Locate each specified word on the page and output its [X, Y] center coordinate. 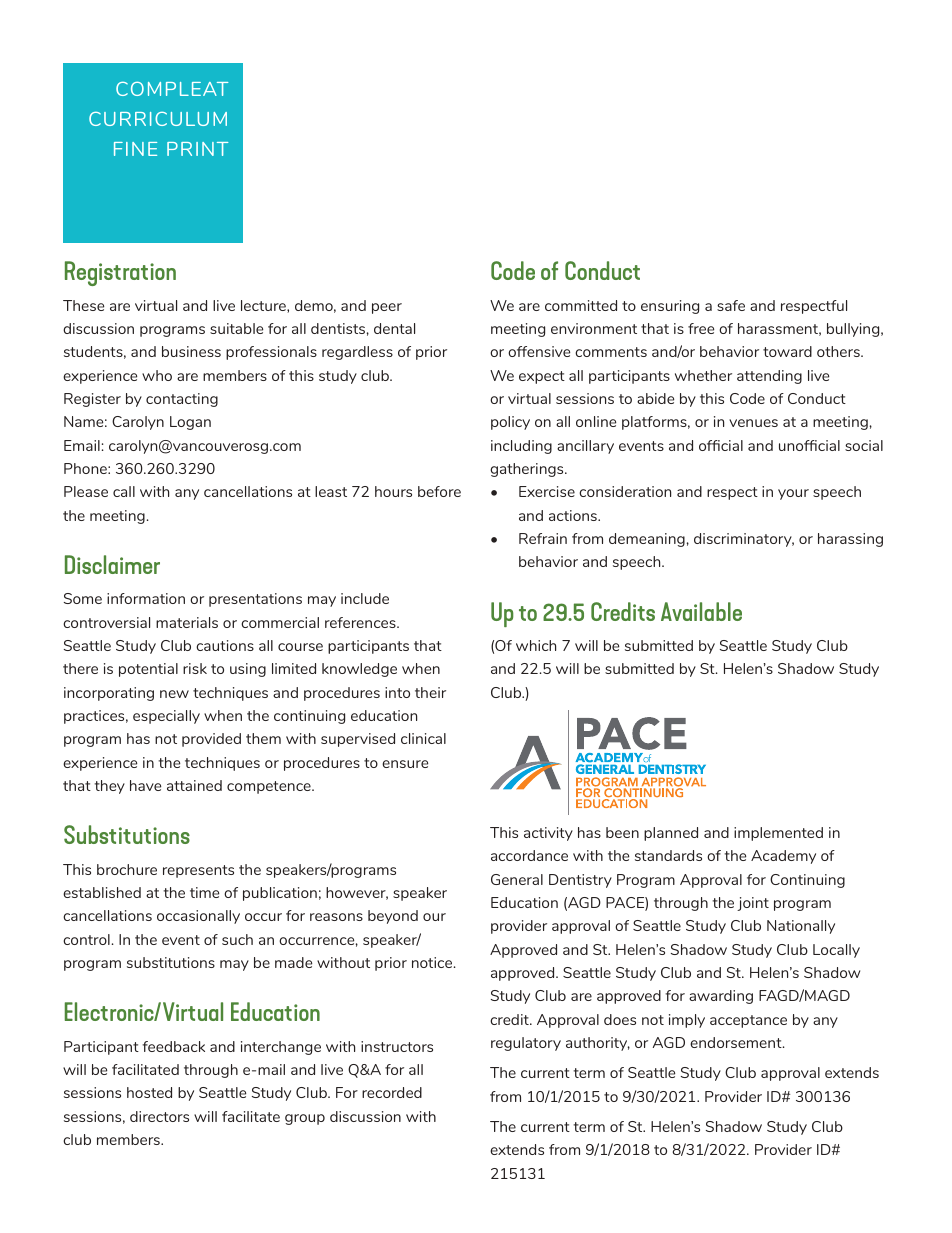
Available [701, 611]
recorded [392, 1092]
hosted [149, 1092]
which [536, 645]
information [146, 598]
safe [731, 305]
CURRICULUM [158, 119]
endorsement [737, 1042]
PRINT [197, 149]
